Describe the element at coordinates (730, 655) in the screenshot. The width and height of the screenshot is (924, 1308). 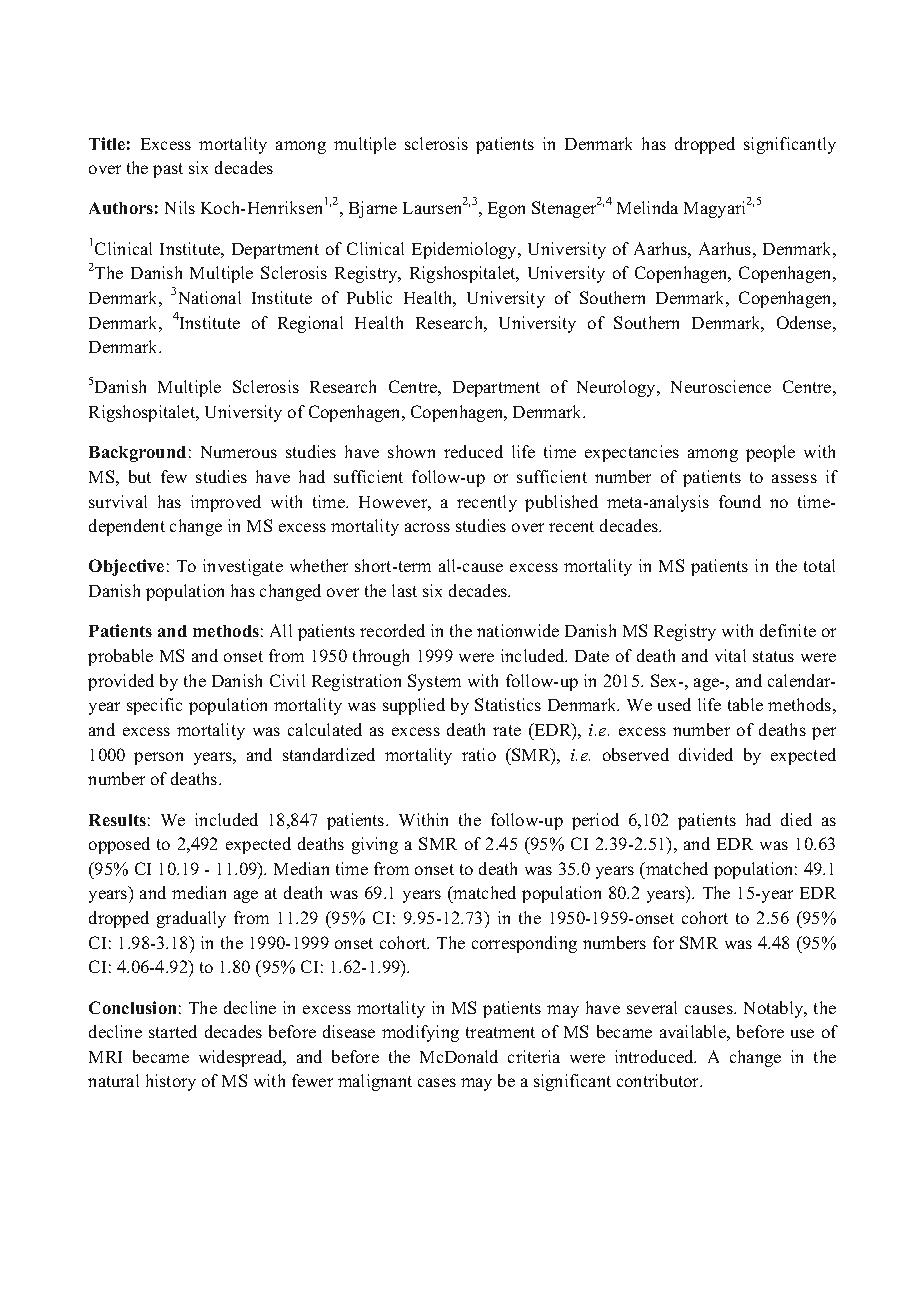
I see `vital` at that location.
